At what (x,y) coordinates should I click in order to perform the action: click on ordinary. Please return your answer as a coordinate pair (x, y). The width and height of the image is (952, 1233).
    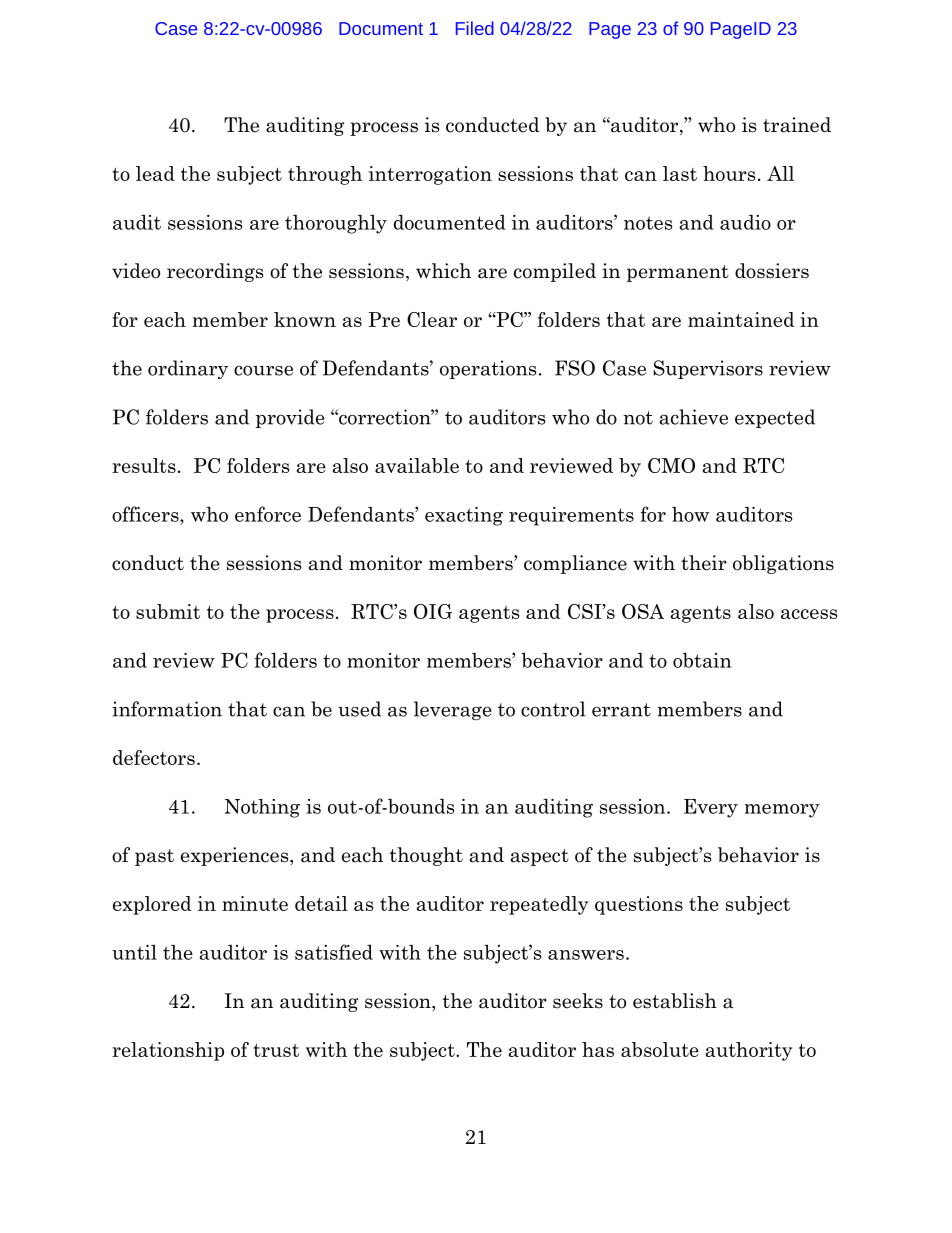
    Looking at the image, I should click on (188, 369).
